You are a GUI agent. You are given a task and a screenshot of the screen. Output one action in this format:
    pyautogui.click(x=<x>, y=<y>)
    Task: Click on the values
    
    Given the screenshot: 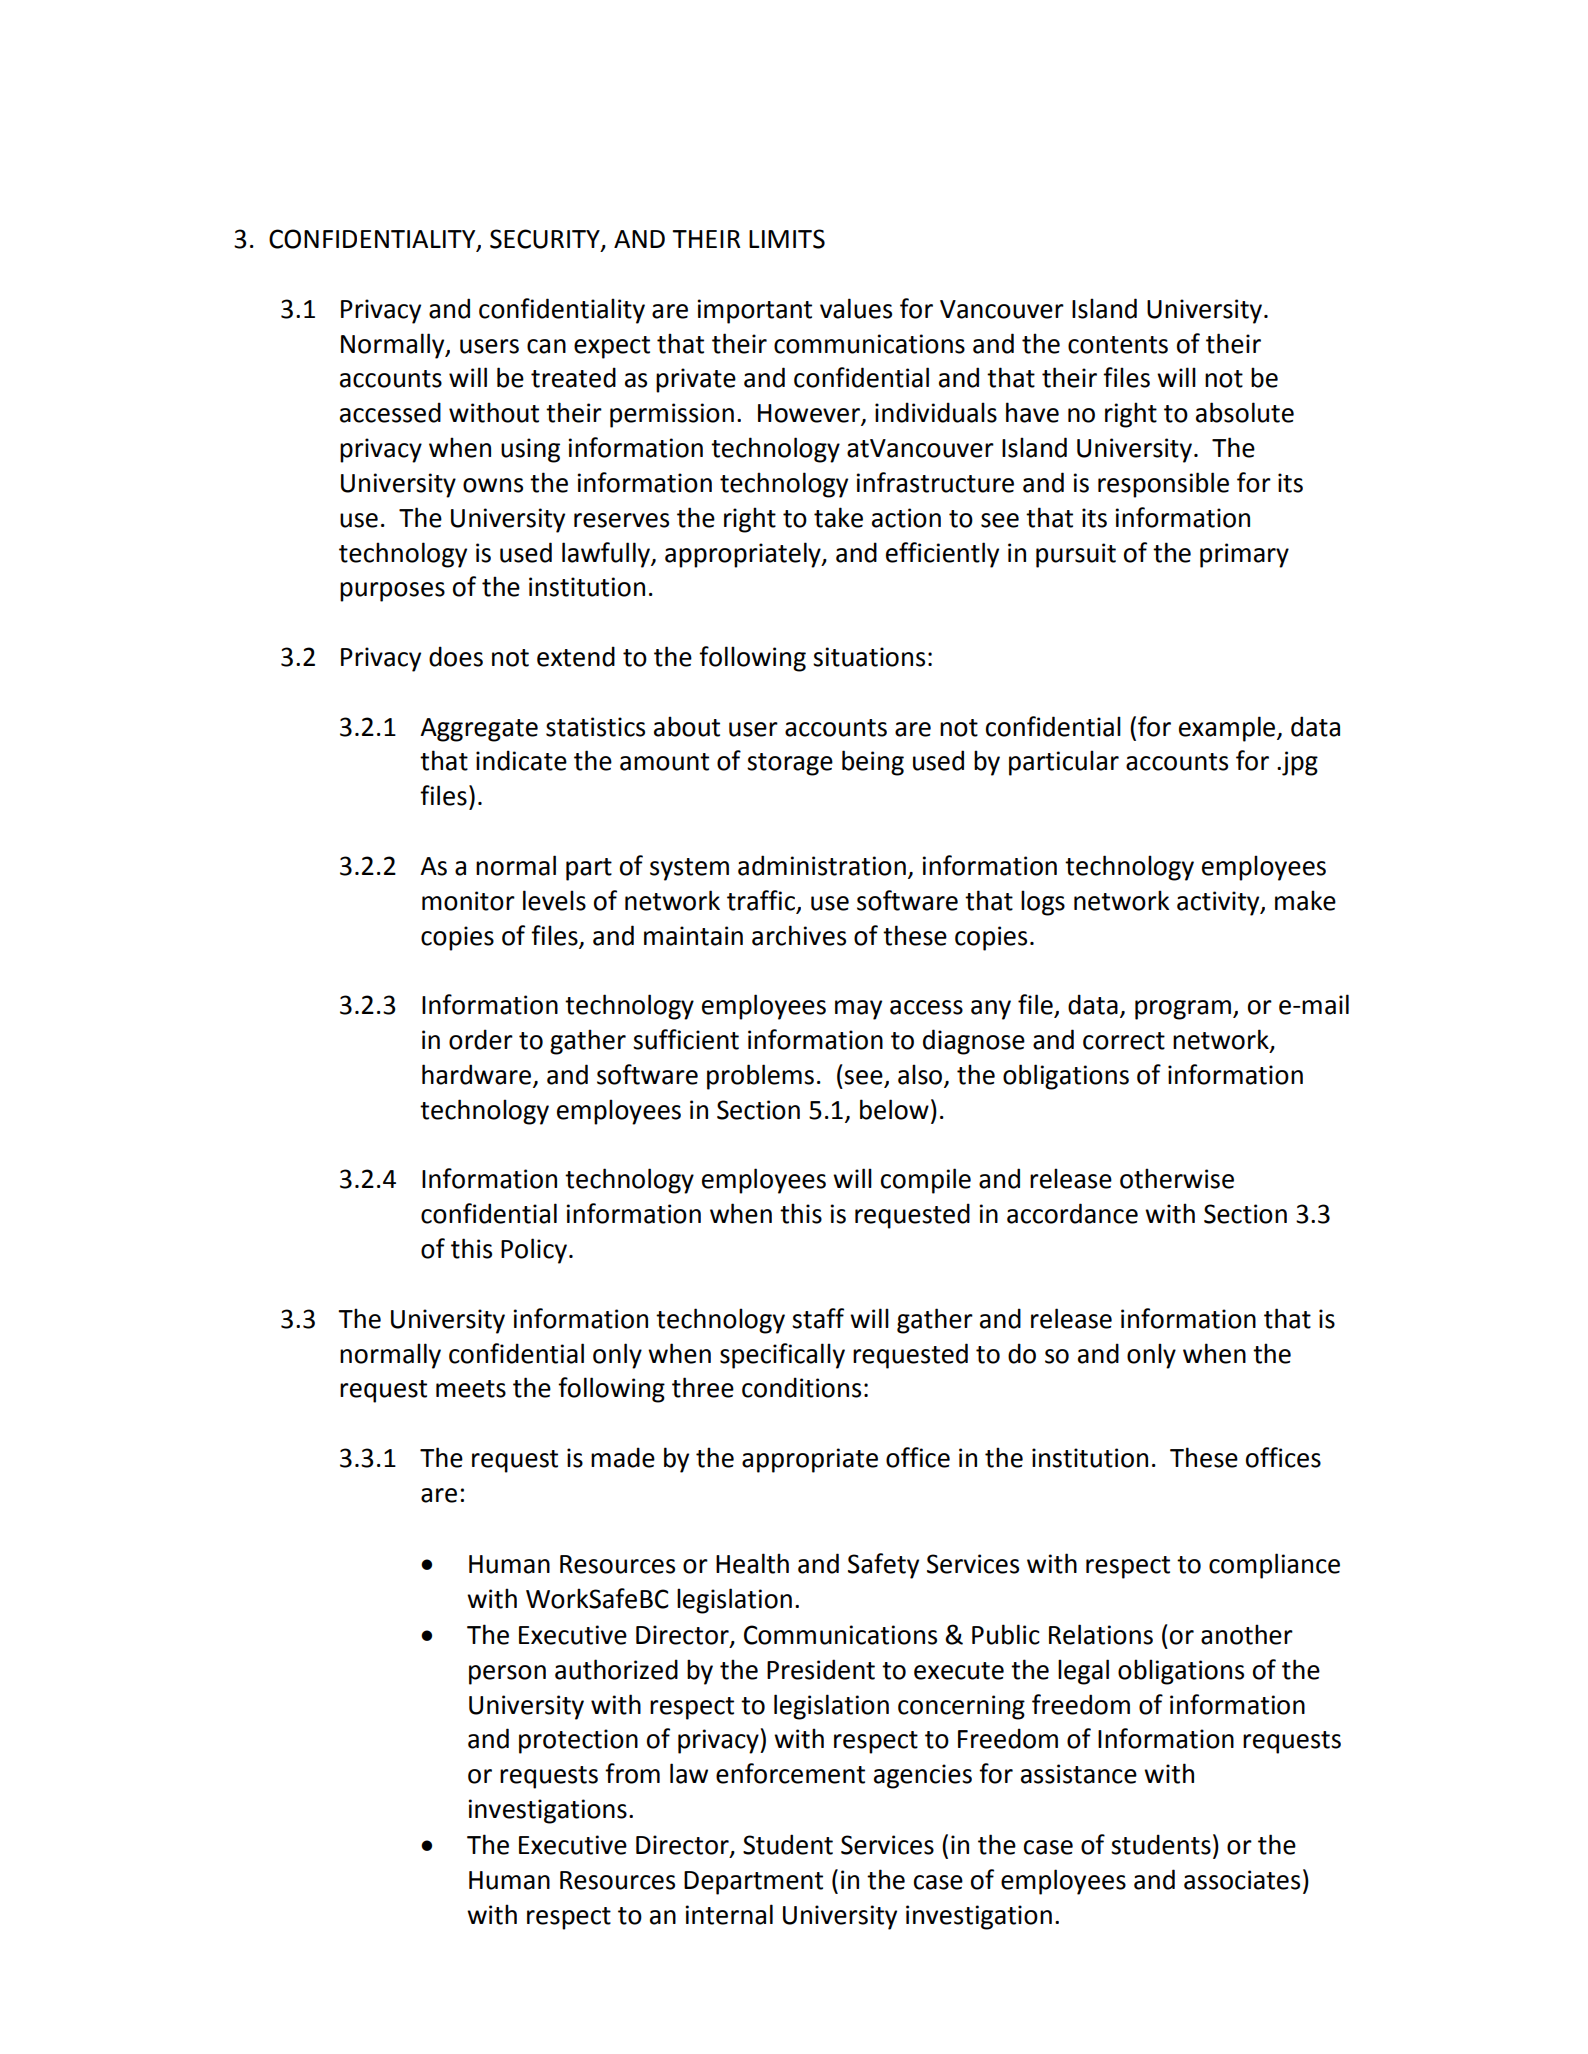 What is the action you would take?
    pyautogui.click(x=856, y=308)
